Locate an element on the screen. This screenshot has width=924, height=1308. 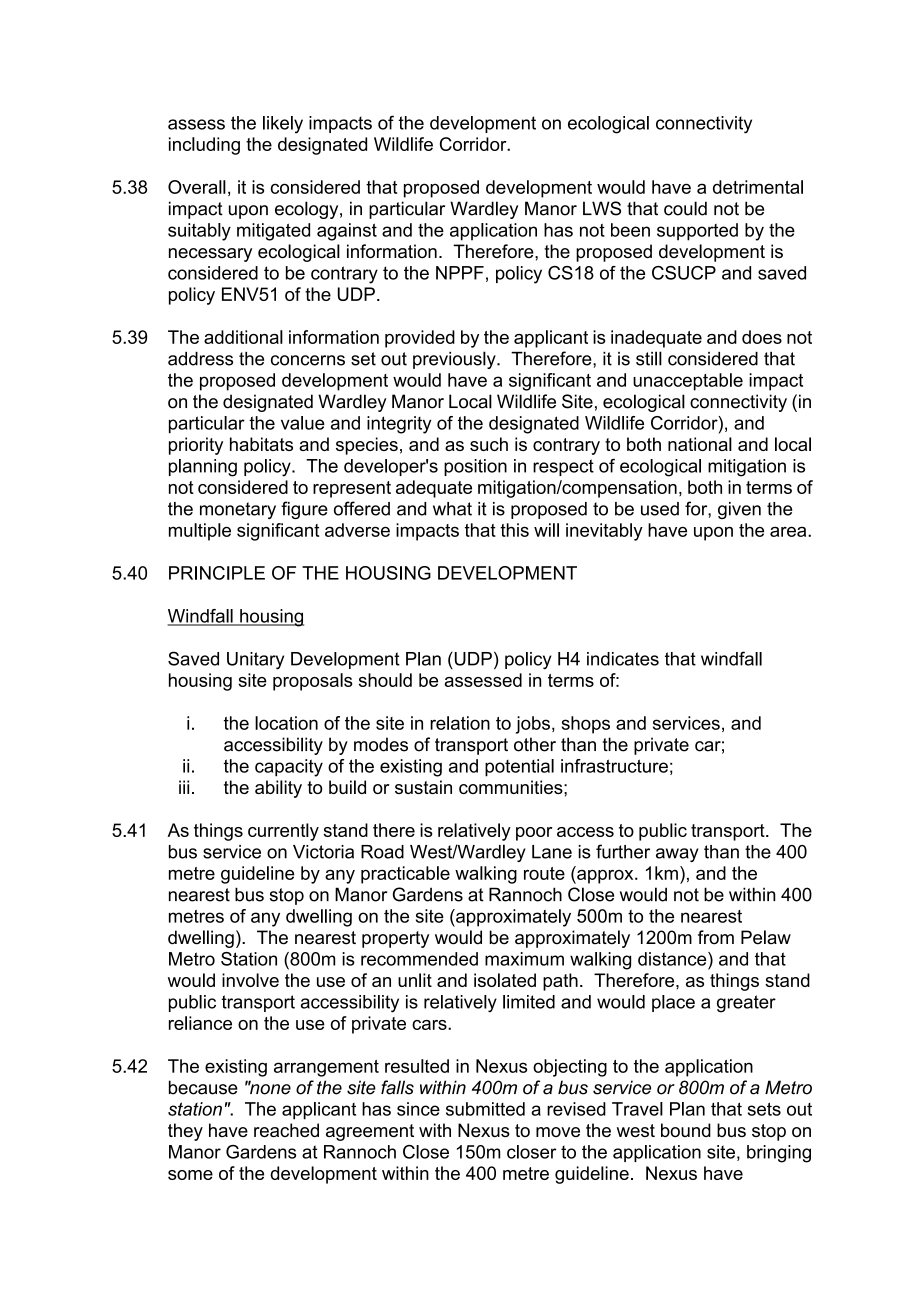
reached is located at coordinates (286, 1130).
